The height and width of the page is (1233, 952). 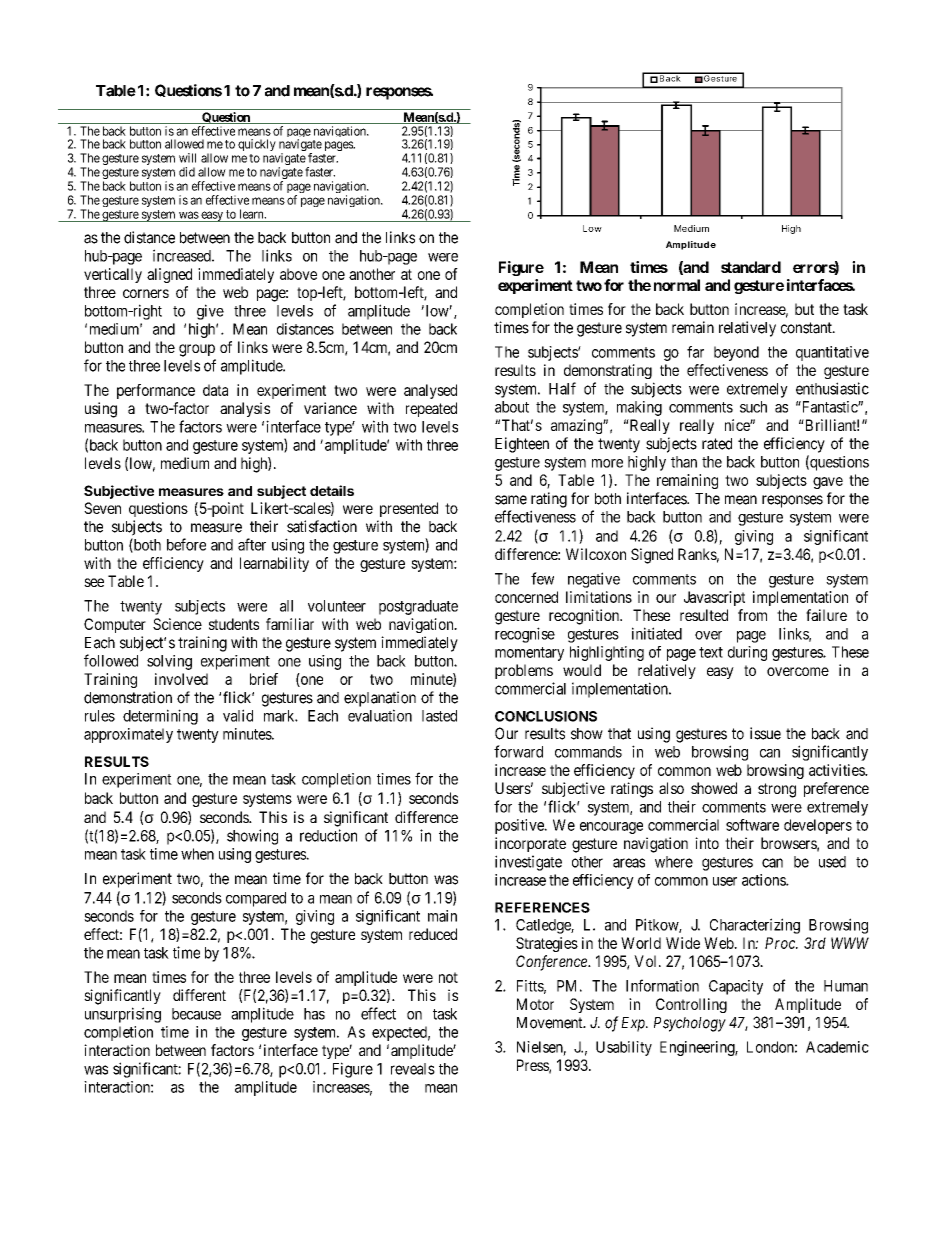 What do you see at coordinates (418, 607) in the page?
I see `postgraduate` at bounding box center [418, 607].
